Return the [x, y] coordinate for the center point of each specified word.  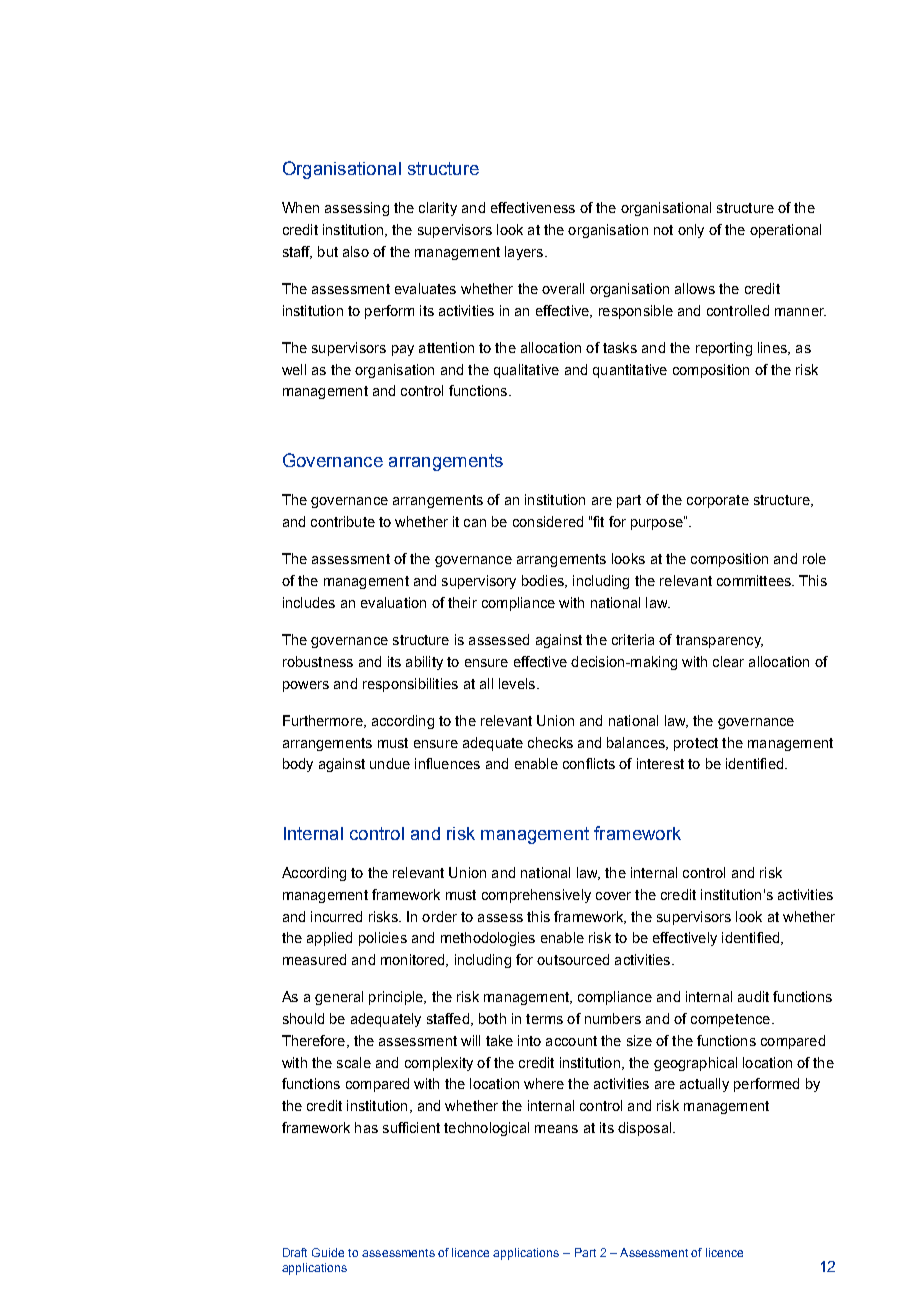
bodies [544, 581]
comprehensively [536, 896]
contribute [343, 521]
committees [755, 580]
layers [524, 253]
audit [753, 996]
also [356, 251]
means [556, 1129]
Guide [328, 1252]
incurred [336, 916]
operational [785, 231]
